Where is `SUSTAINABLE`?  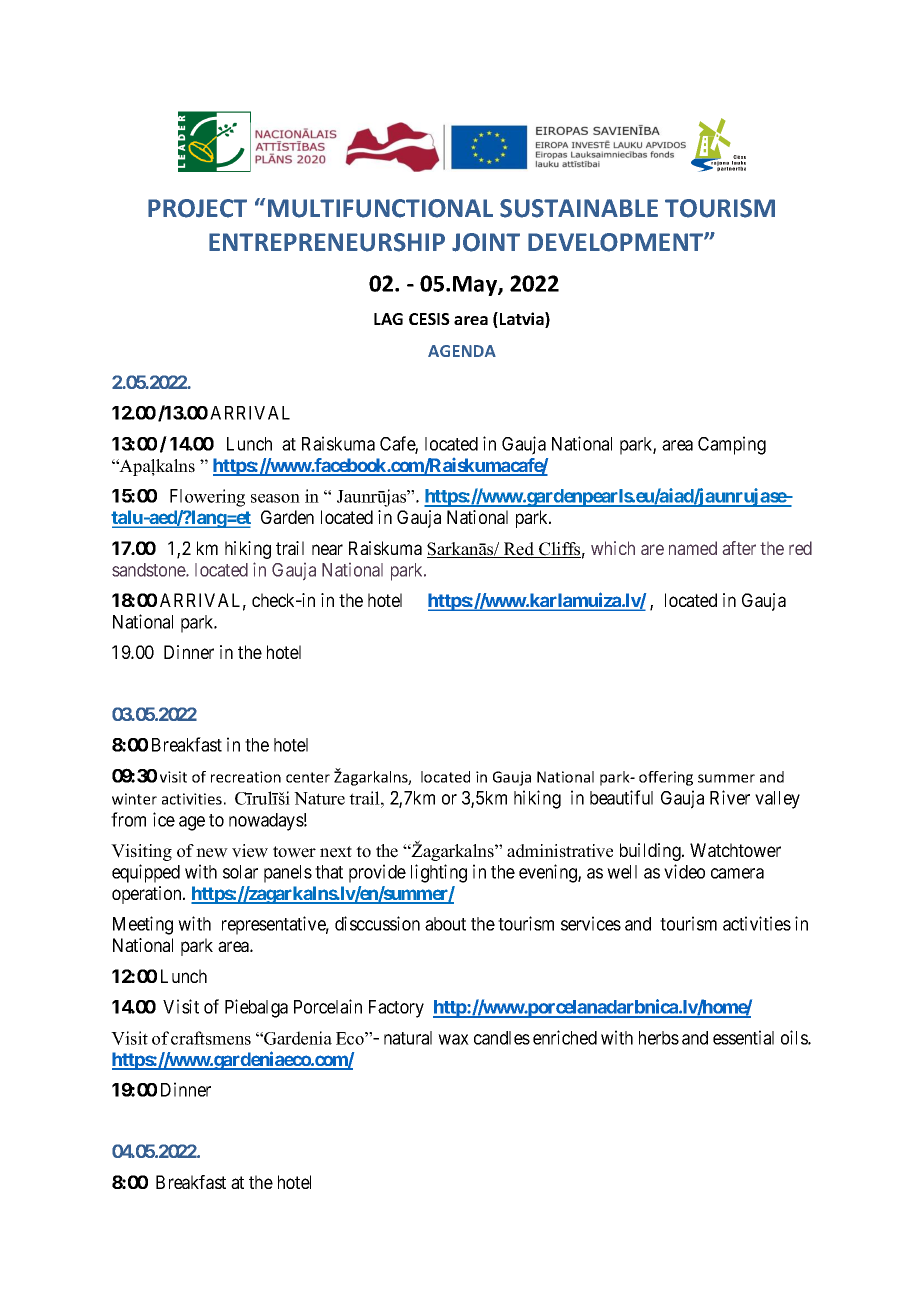
SUSTAINABLE is located at coordinates (579, 208).
